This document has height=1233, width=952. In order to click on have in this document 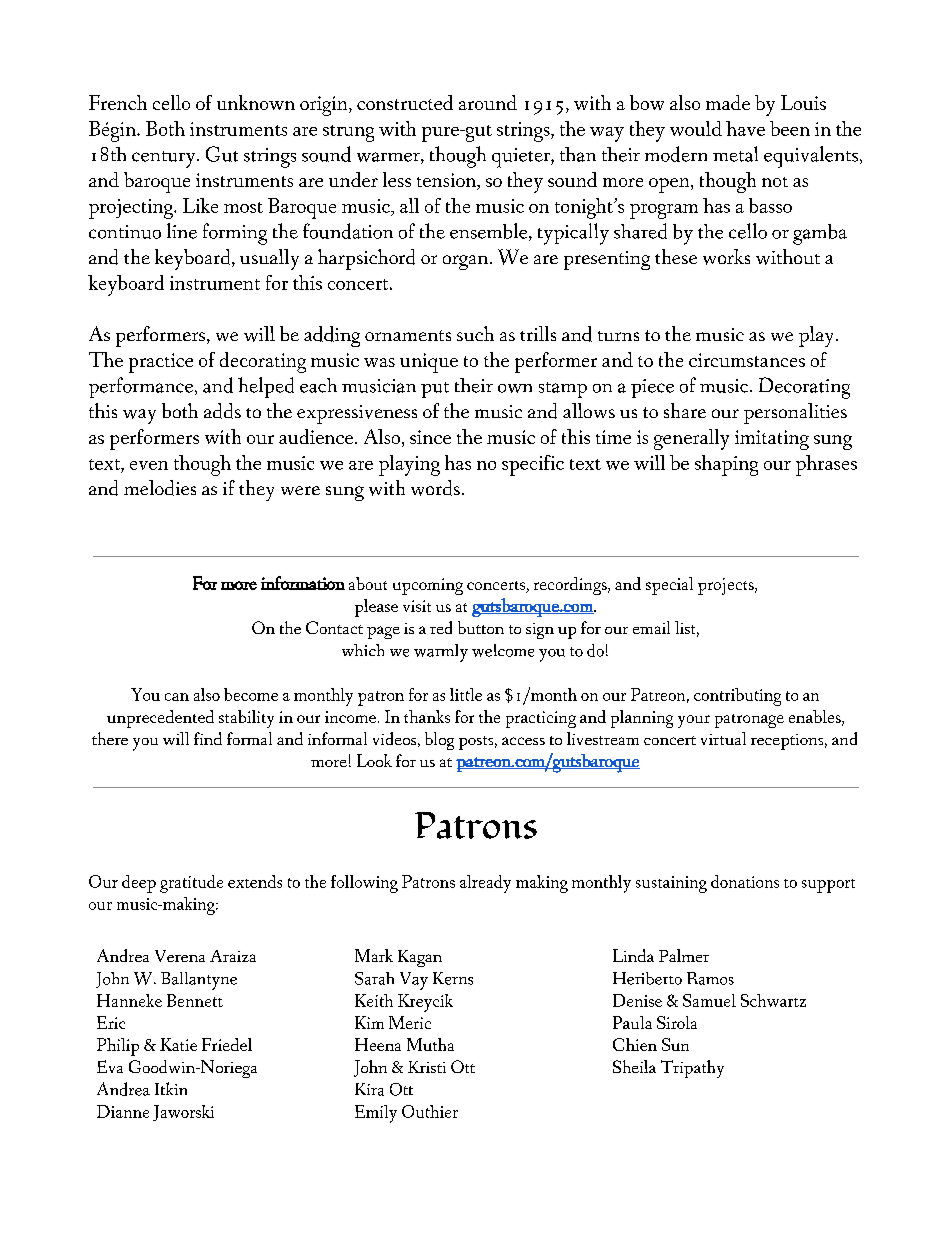, I will do `click(745, 128)`.
